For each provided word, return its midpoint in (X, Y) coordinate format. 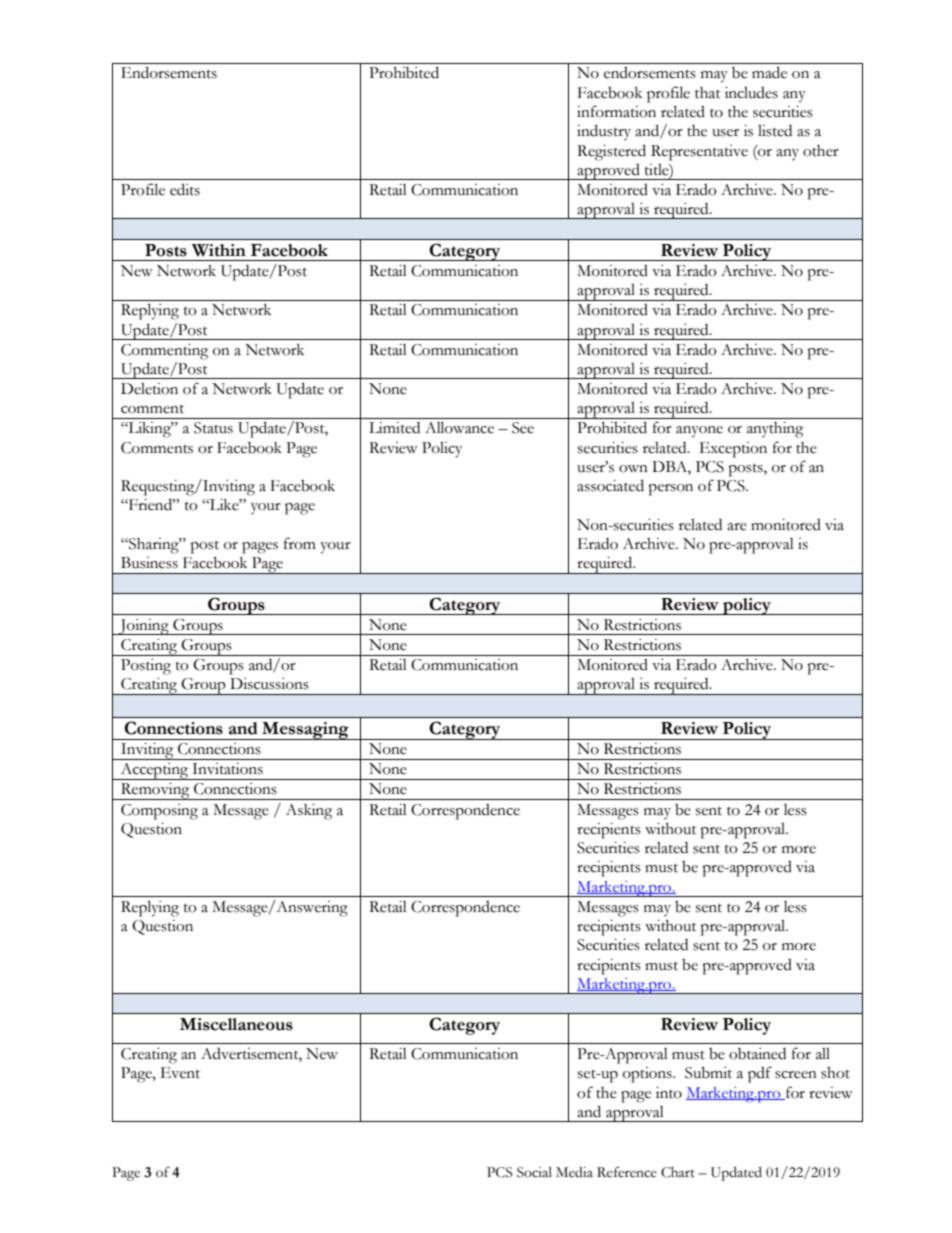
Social (534, 1172)
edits (185, 189)
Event (180, 1073)
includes (751, 93)
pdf (760, 1074)
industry (604, 132)
